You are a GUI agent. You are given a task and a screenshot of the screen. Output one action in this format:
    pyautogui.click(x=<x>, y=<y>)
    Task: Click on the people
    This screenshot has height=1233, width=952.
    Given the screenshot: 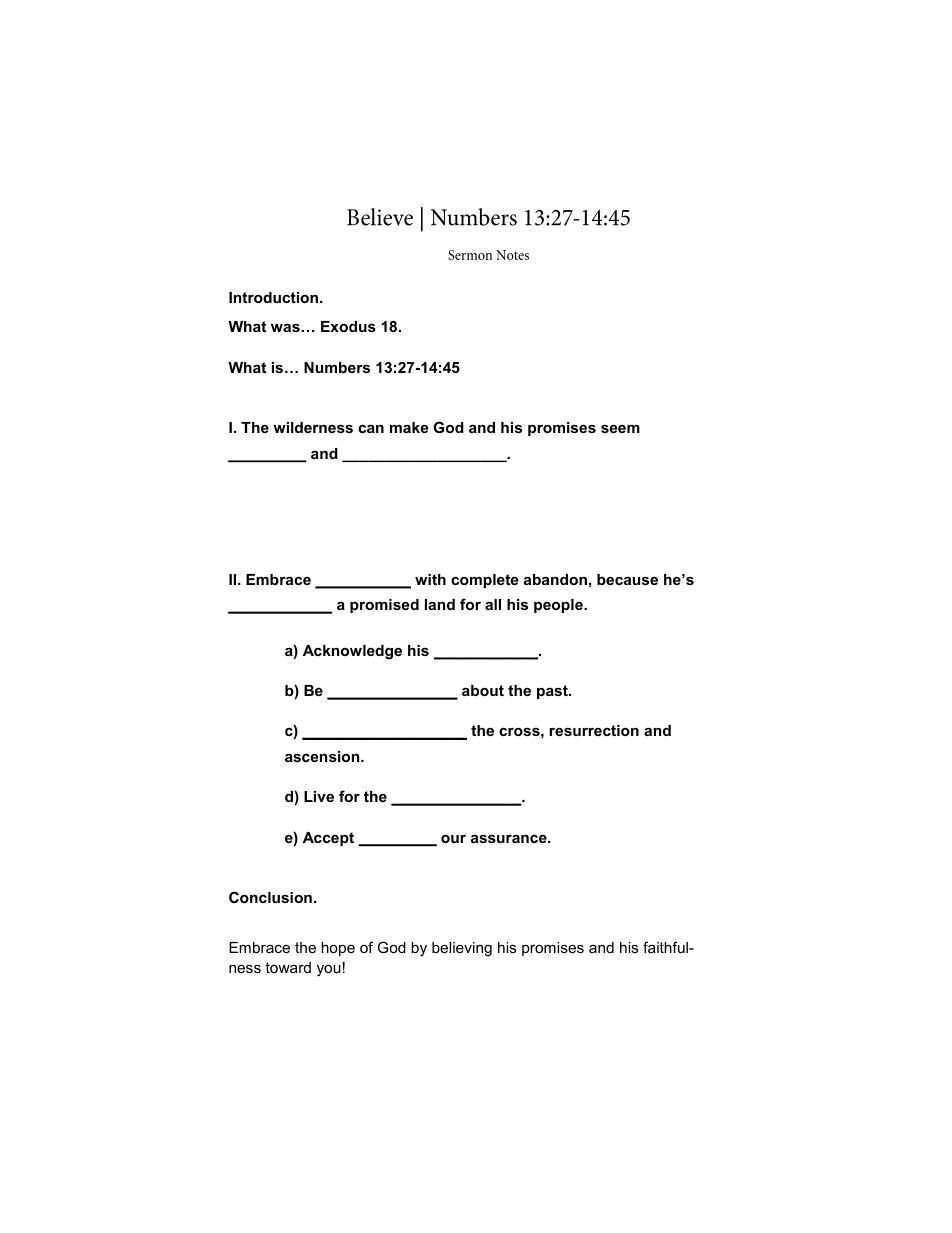 What is the action you would take?
    pyautogui.click(x=559, y=606)
